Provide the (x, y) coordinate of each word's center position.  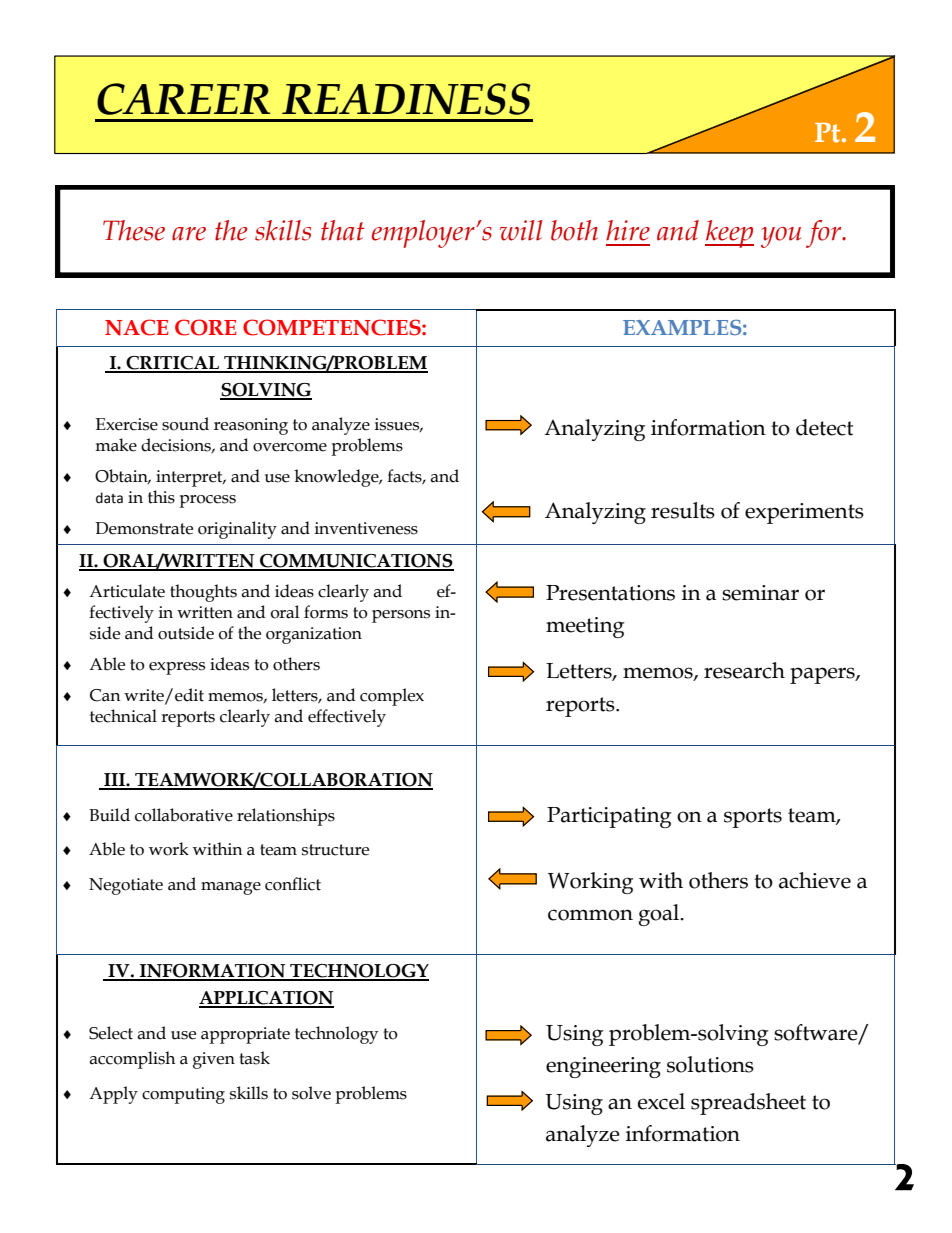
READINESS (406, 99)
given (214, 1060)
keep (729, 234)
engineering (603, 1067)
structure (335, 850)
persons (401, 616)
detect (824, 427)
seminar (760, 593)
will (521, 230)
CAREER (183, 99)
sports (753, 818)
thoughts (203, 593)
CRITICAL (172, 364)
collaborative (184, 815)
